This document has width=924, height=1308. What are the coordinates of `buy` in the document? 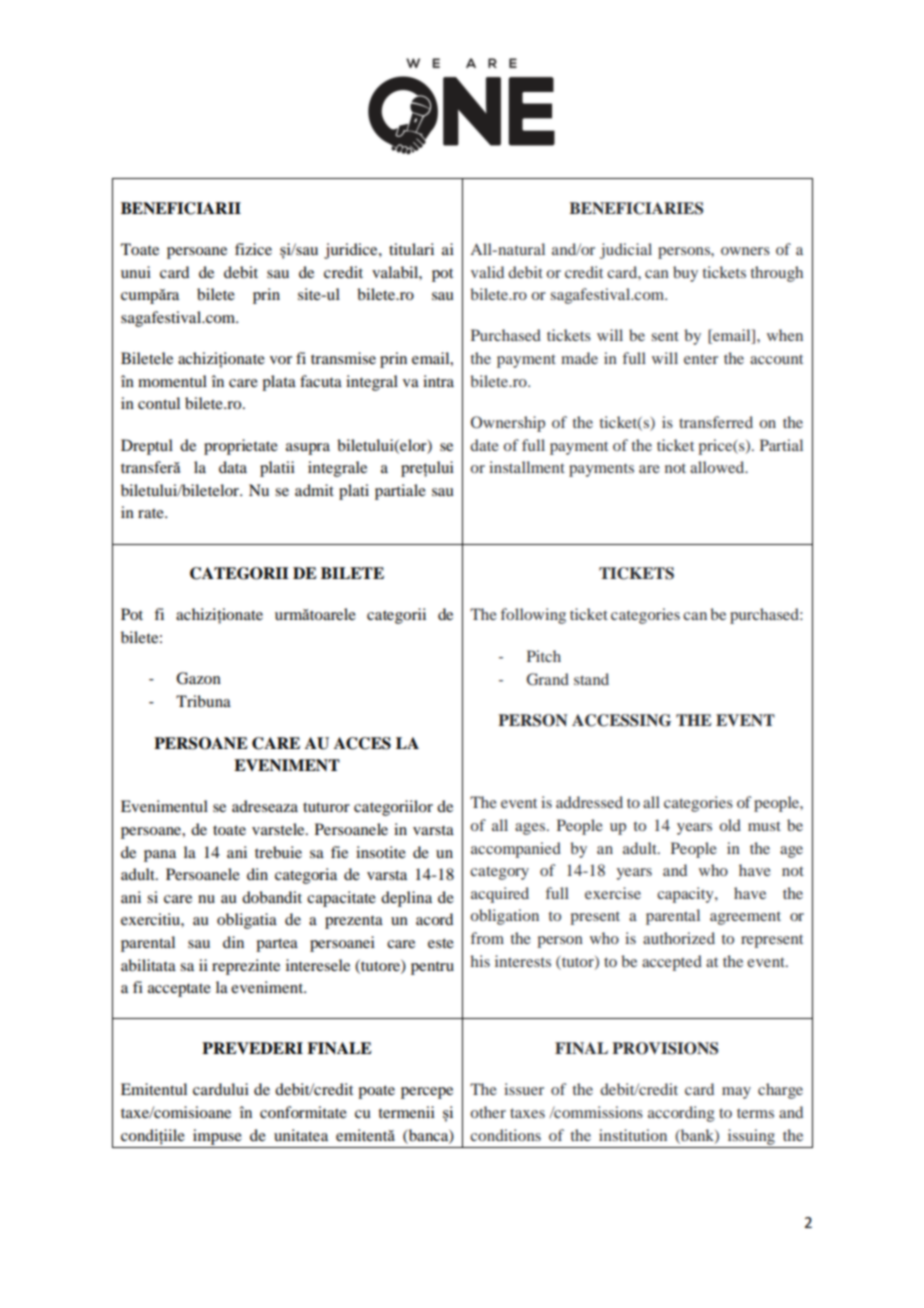 It's located at (685, 274).
